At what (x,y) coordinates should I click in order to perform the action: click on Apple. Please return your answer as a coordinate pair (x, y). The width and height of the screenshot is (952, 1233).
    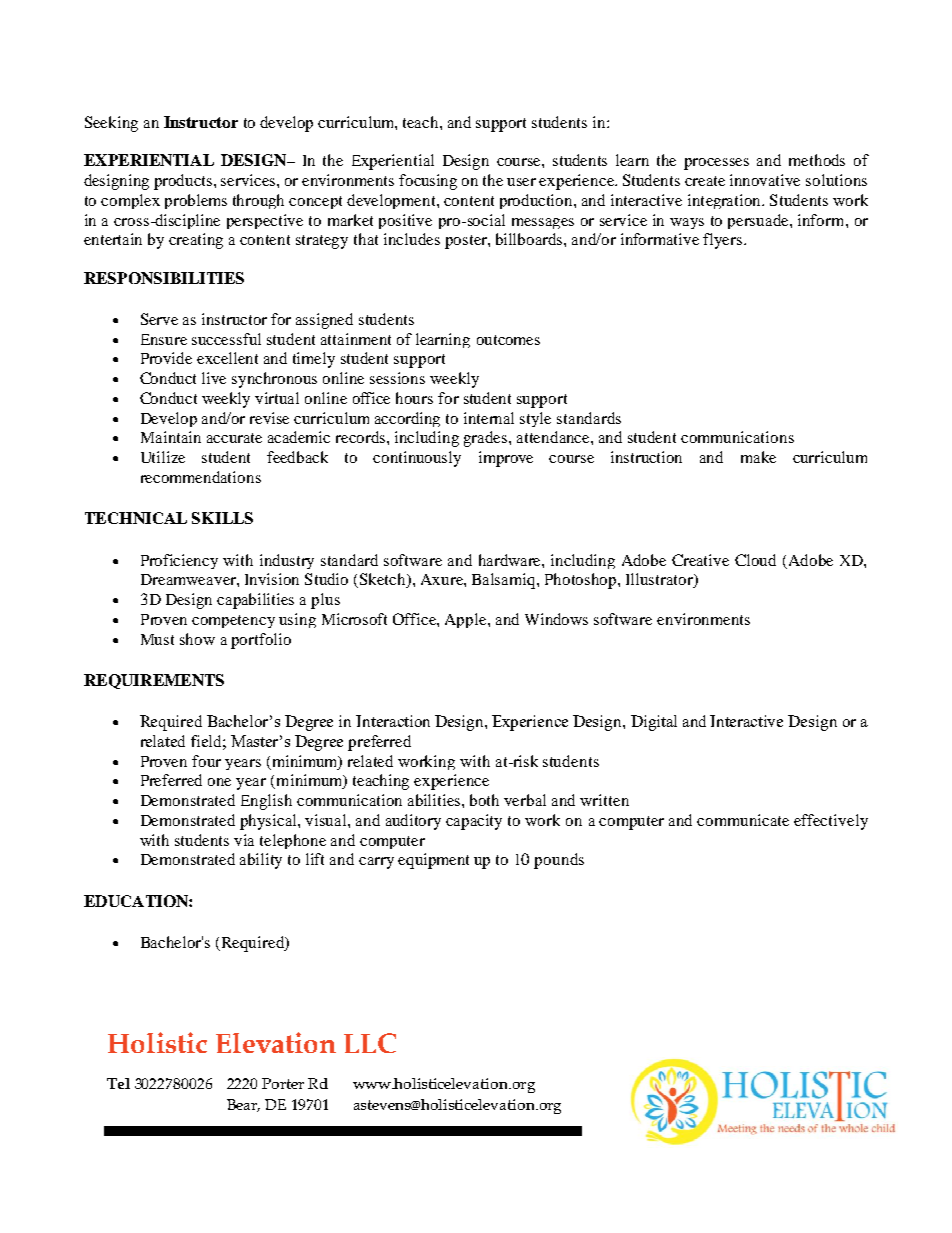
    Looking at the image, I should click on (467, 620).
